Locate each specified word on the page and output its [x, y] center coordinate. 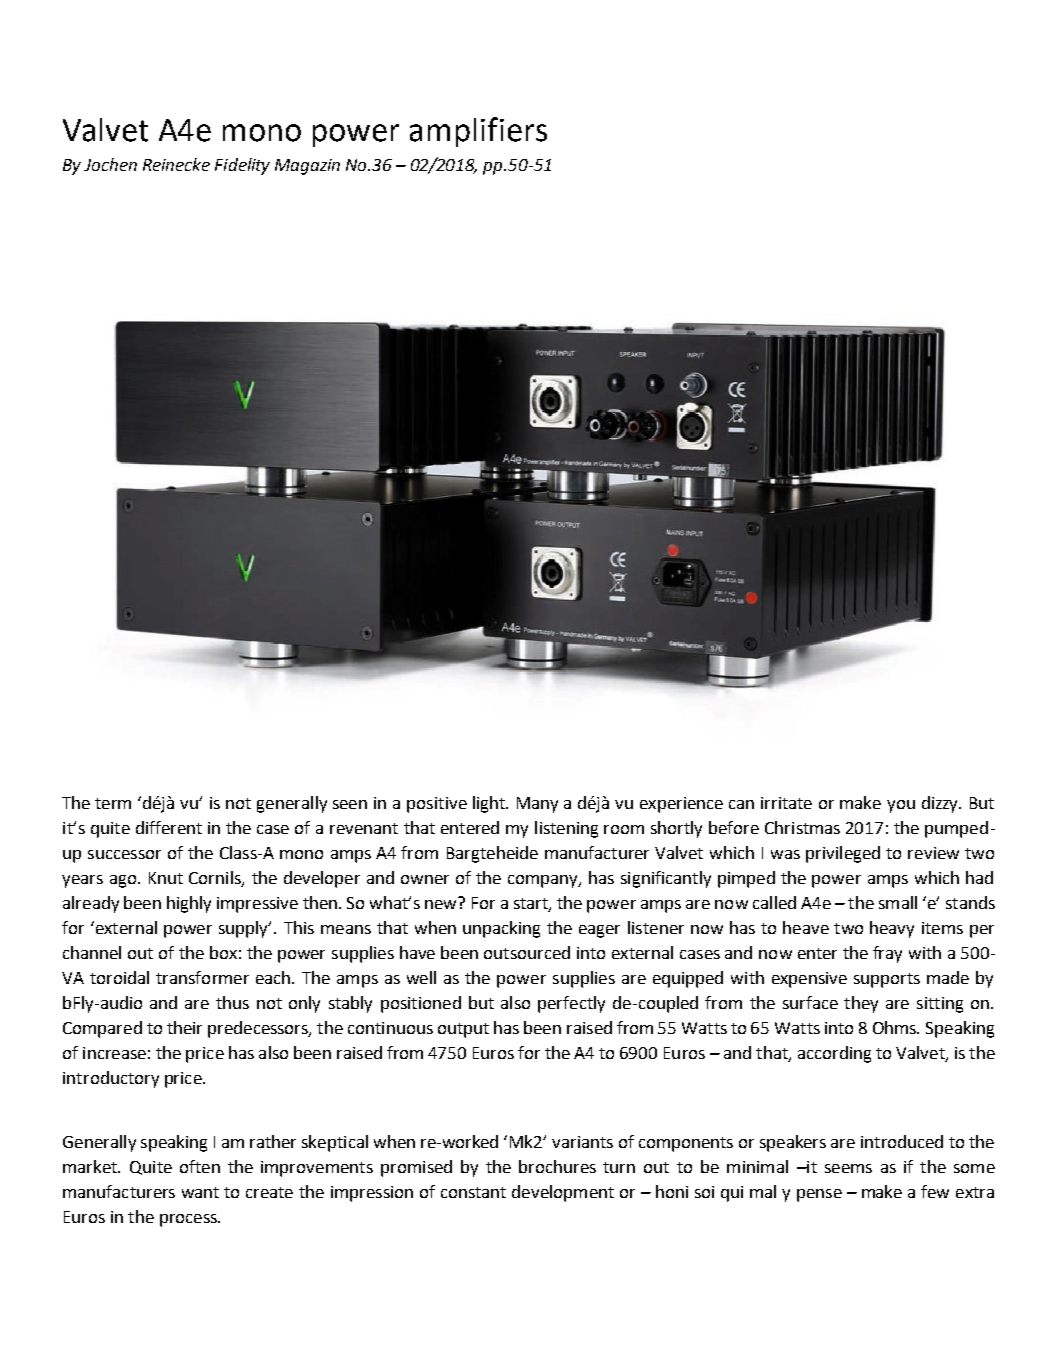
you [901, 806]
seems [848, 1168]
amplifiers [478, 132]
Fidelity [242, 166]
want [200, 1192]
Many [537, 805]
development [563, 1193]
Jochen [110, 164]
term [113, 803]
